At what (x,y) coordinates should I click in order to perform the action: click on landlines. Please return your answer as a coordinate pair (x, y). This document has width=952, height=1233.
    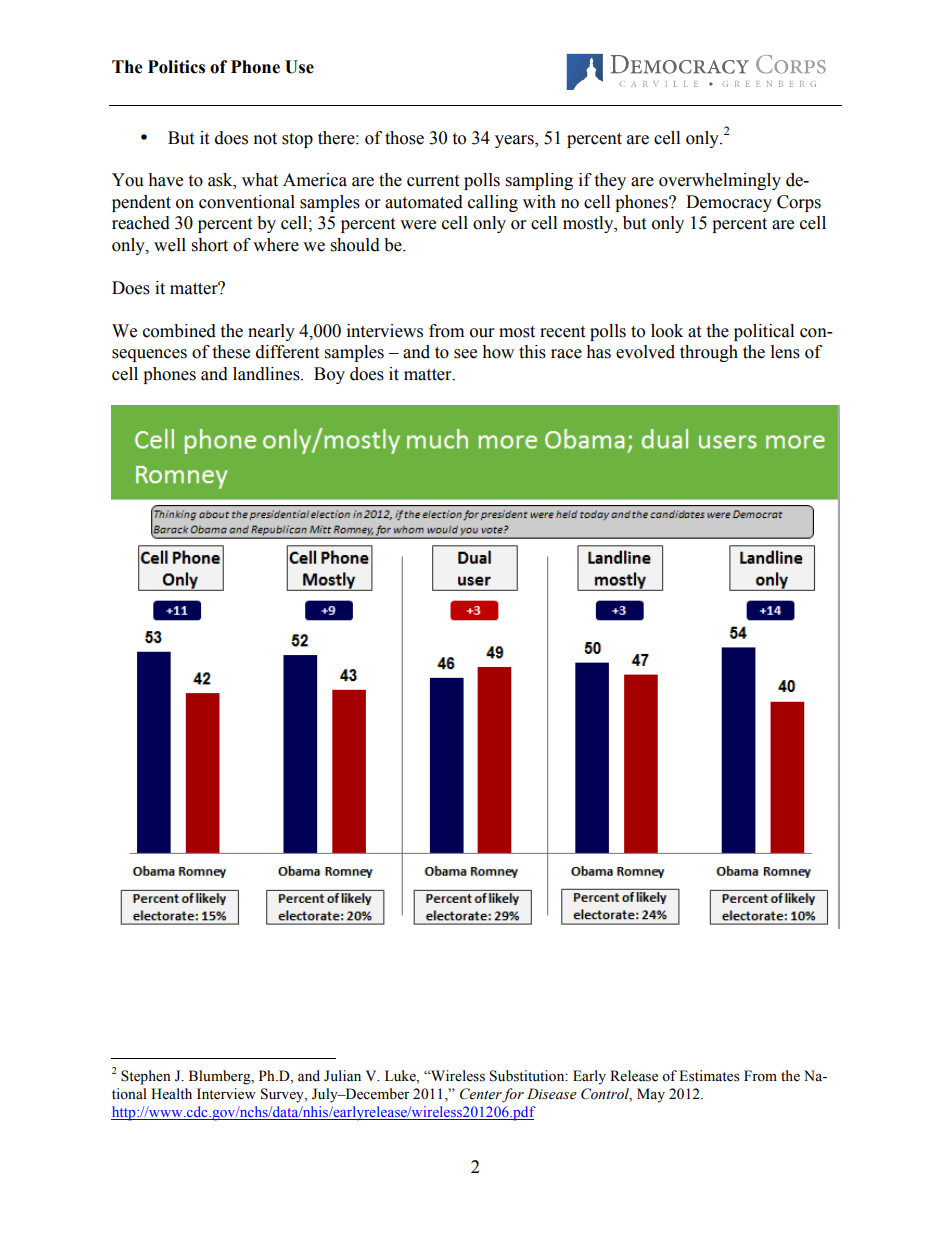
    Looking at the image, I should click on (267, 374).
